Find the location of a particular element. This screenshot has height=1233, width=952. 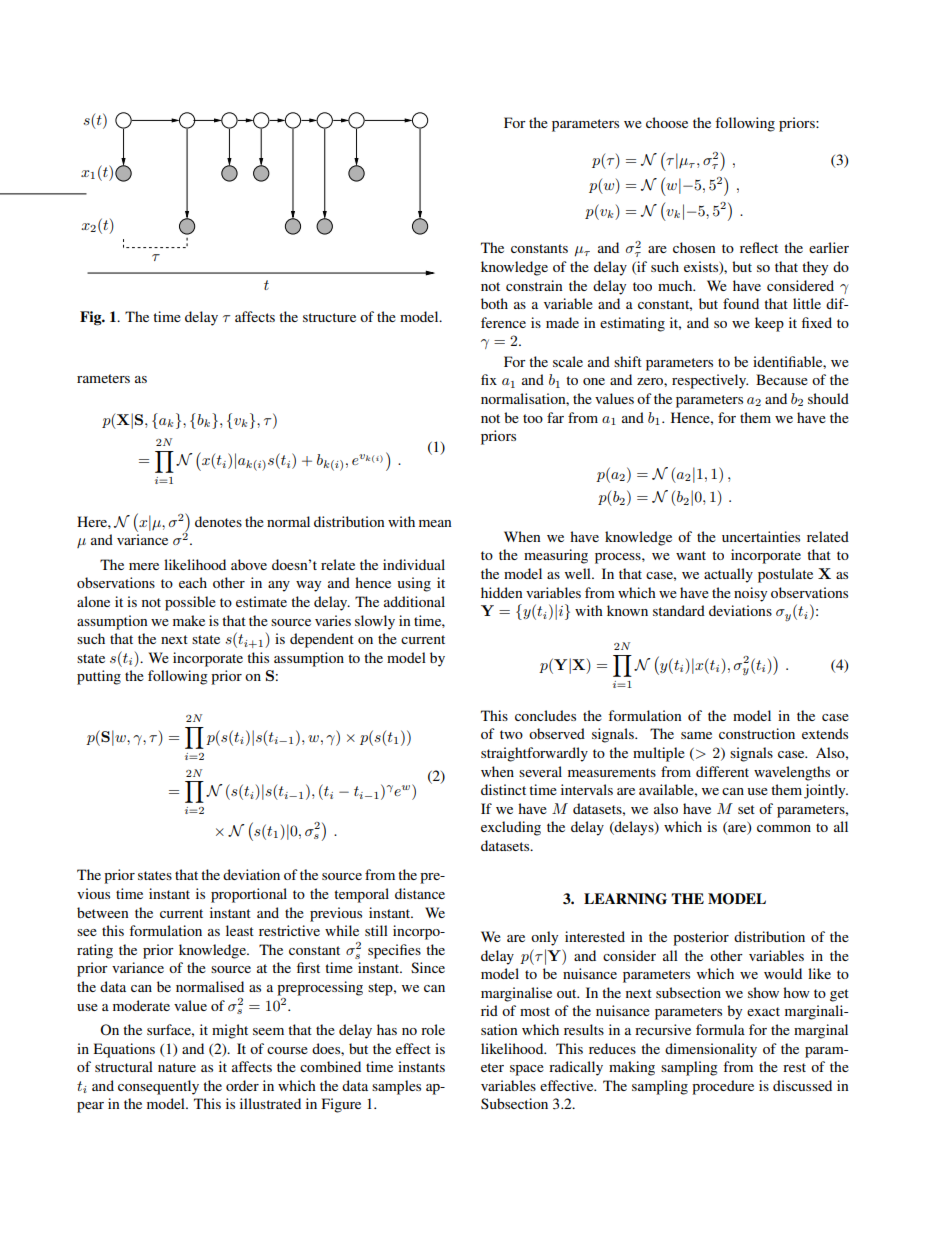

structure is located at coordinates (329, 317).
